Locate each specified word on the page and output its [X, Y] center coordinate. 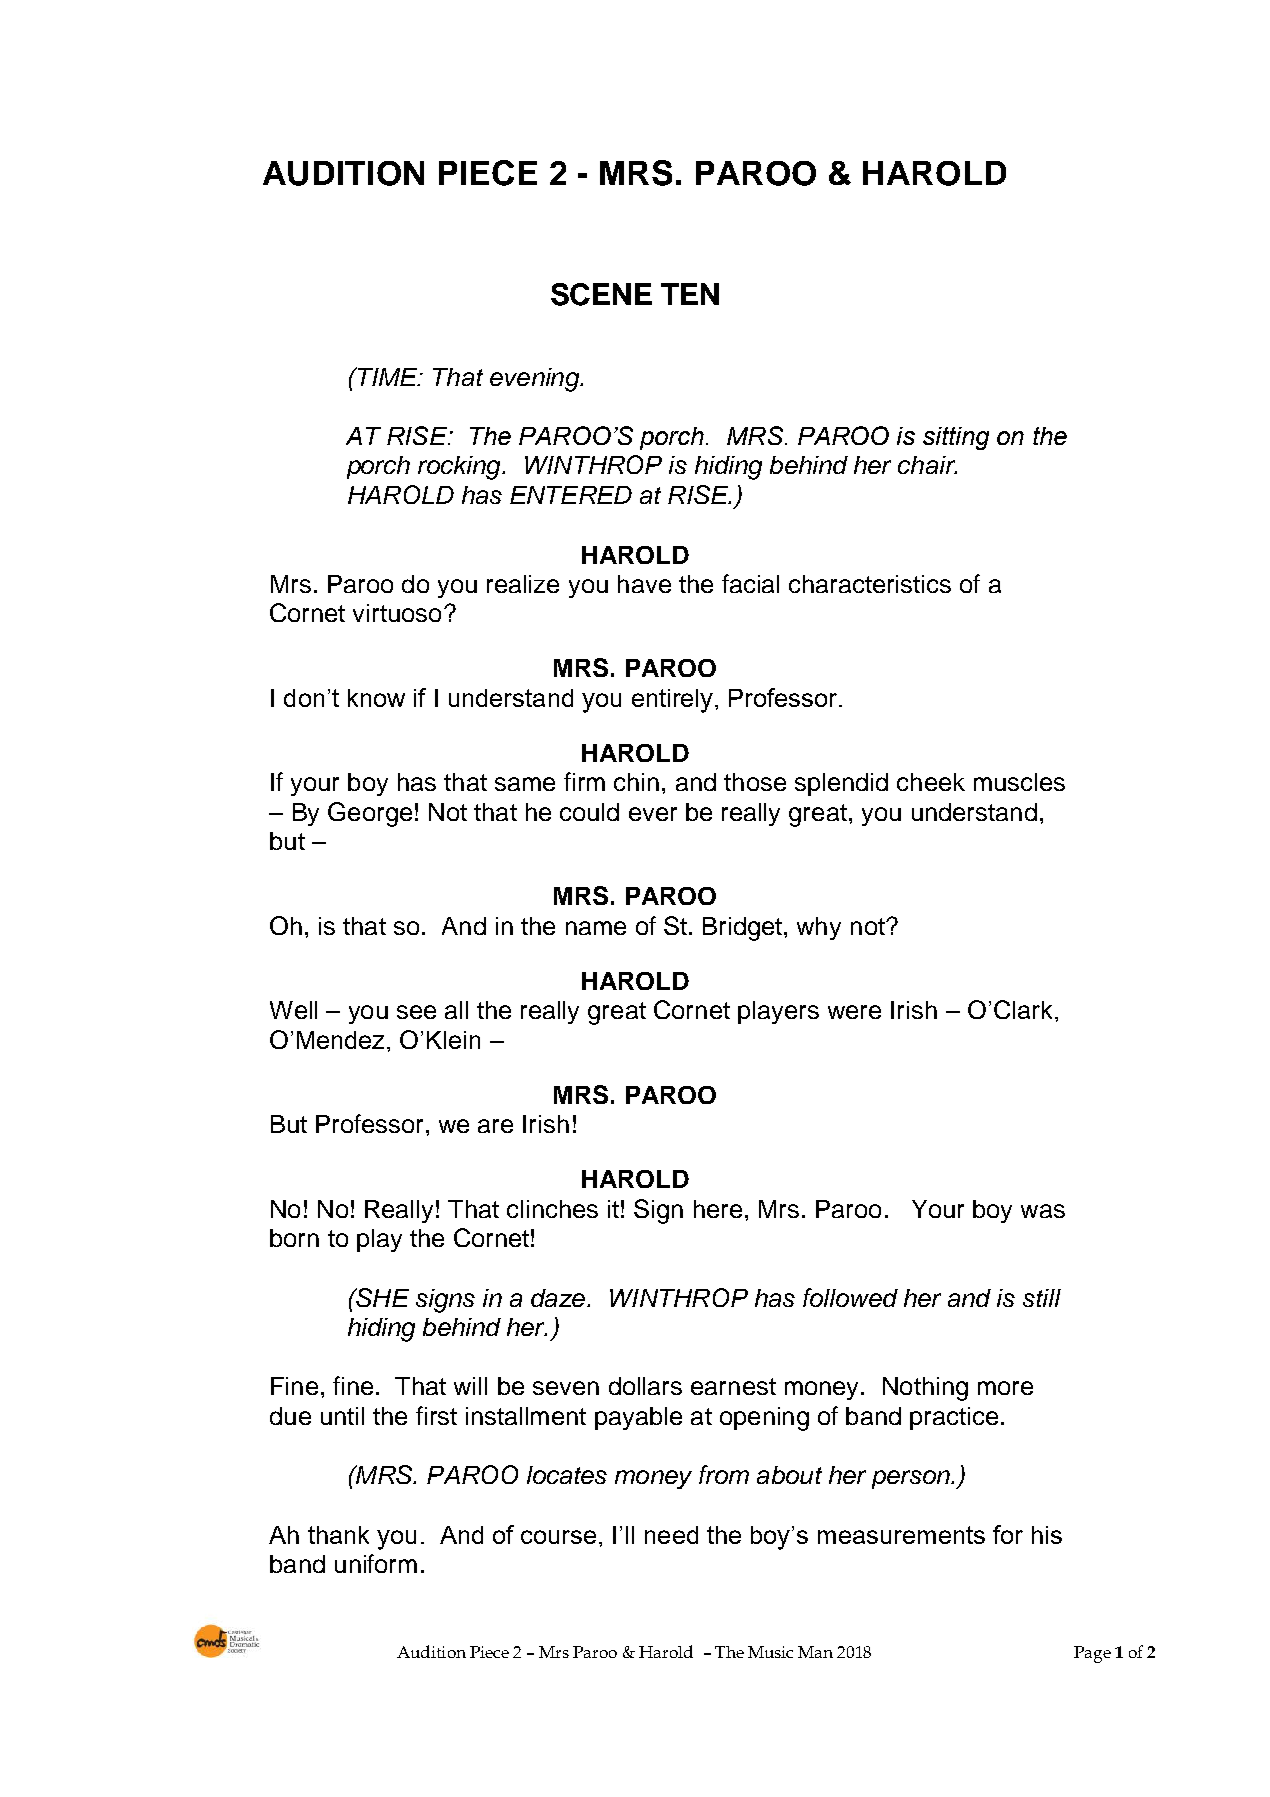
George [370, 814]
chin [636, 782]
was [1043, 1211]
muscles [1019, 782]
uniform [376, 1563]
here [718, 1209]
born [294, 1238]
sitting [956, 438]
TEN [690, 294]
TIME [388, 376]
